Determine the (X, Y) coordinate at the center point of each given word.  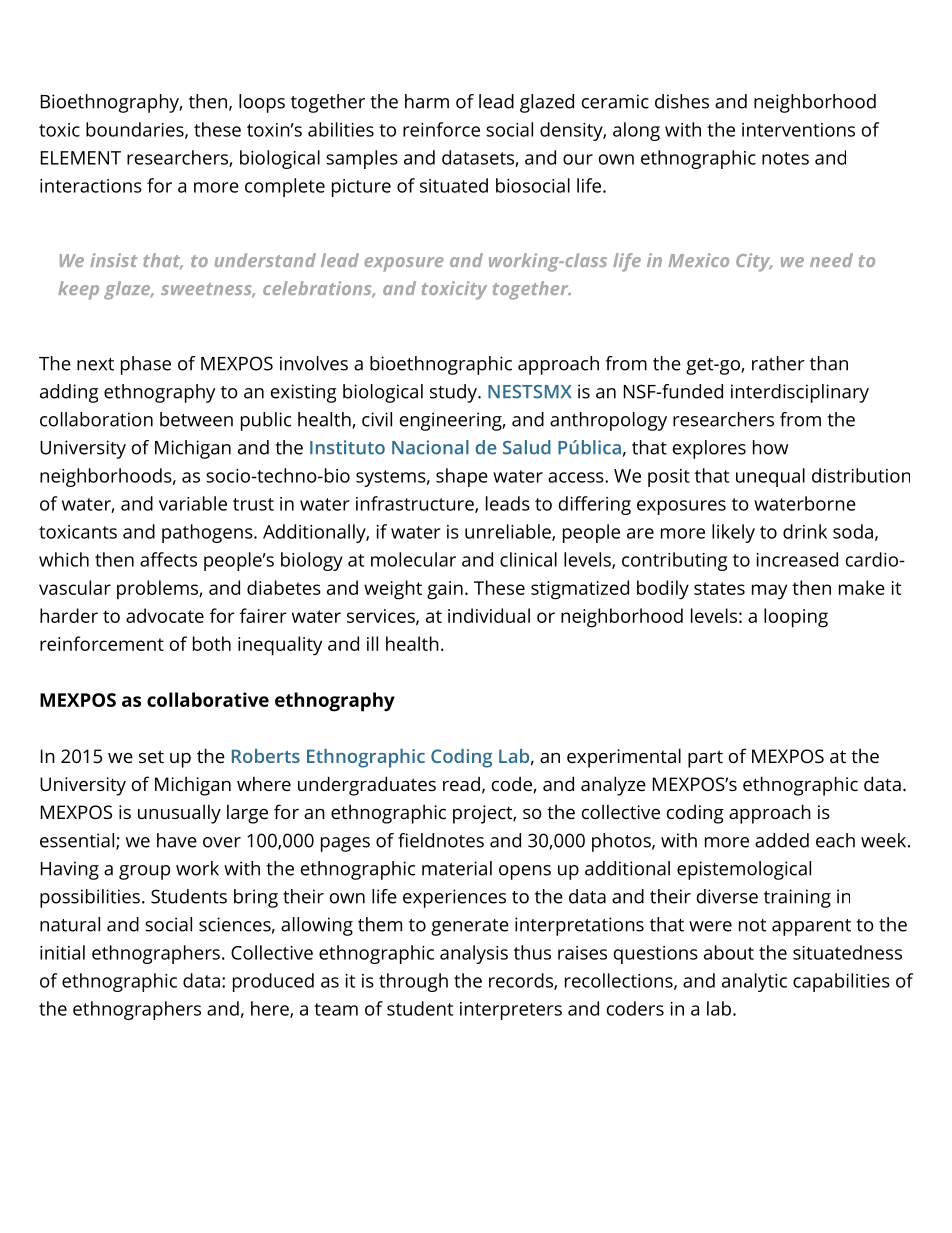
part (705, 759)
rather (778, 363)
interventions (798, 130)
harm (427, 101)
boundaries (136, 130)
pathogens (207, 533)
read (461, 784)
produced (273, 982)
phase (146, 365)
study (454, 393)
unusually (179, 814)
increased (797, 559)
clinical (528, 559)
